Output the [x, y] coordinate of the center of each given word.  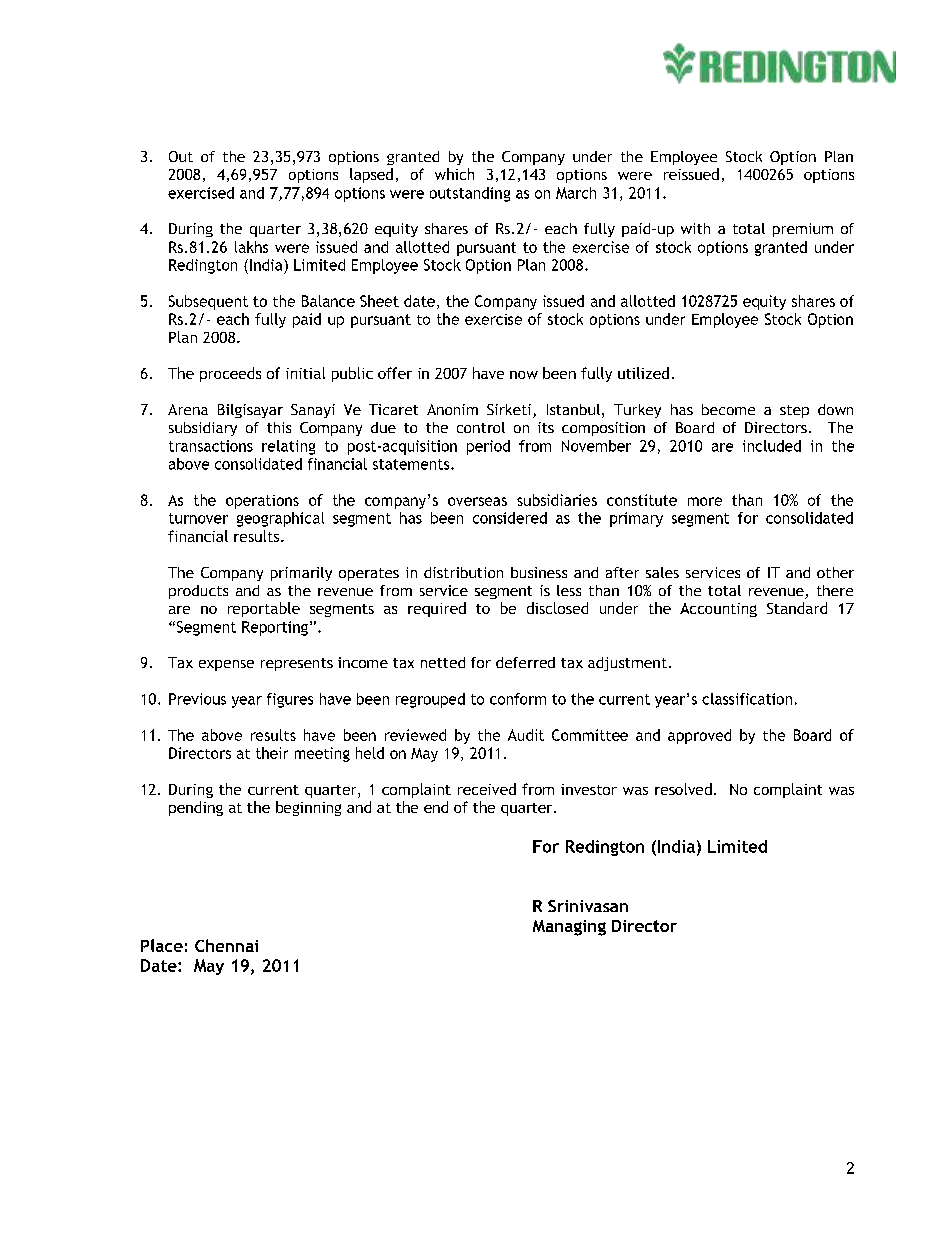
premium [803, 230]
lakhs [251, 247]
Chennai [226, 945]
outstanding [470, 194]
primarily [301, 574]
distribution [463, 572]
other [835, 572]
